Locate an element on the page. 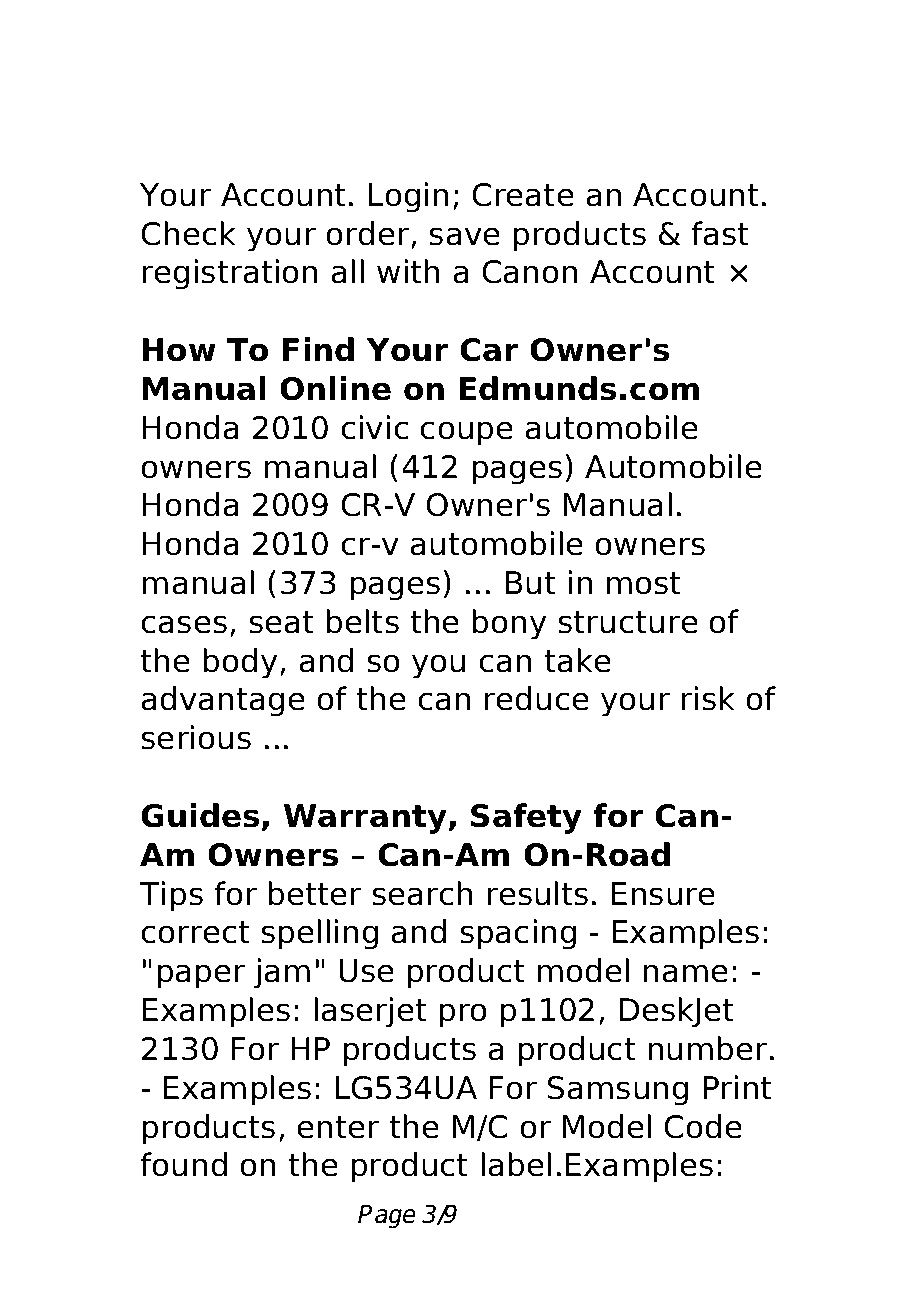 The width and height of the image is (924, 1303). search is located at coordinates (422, 893).
